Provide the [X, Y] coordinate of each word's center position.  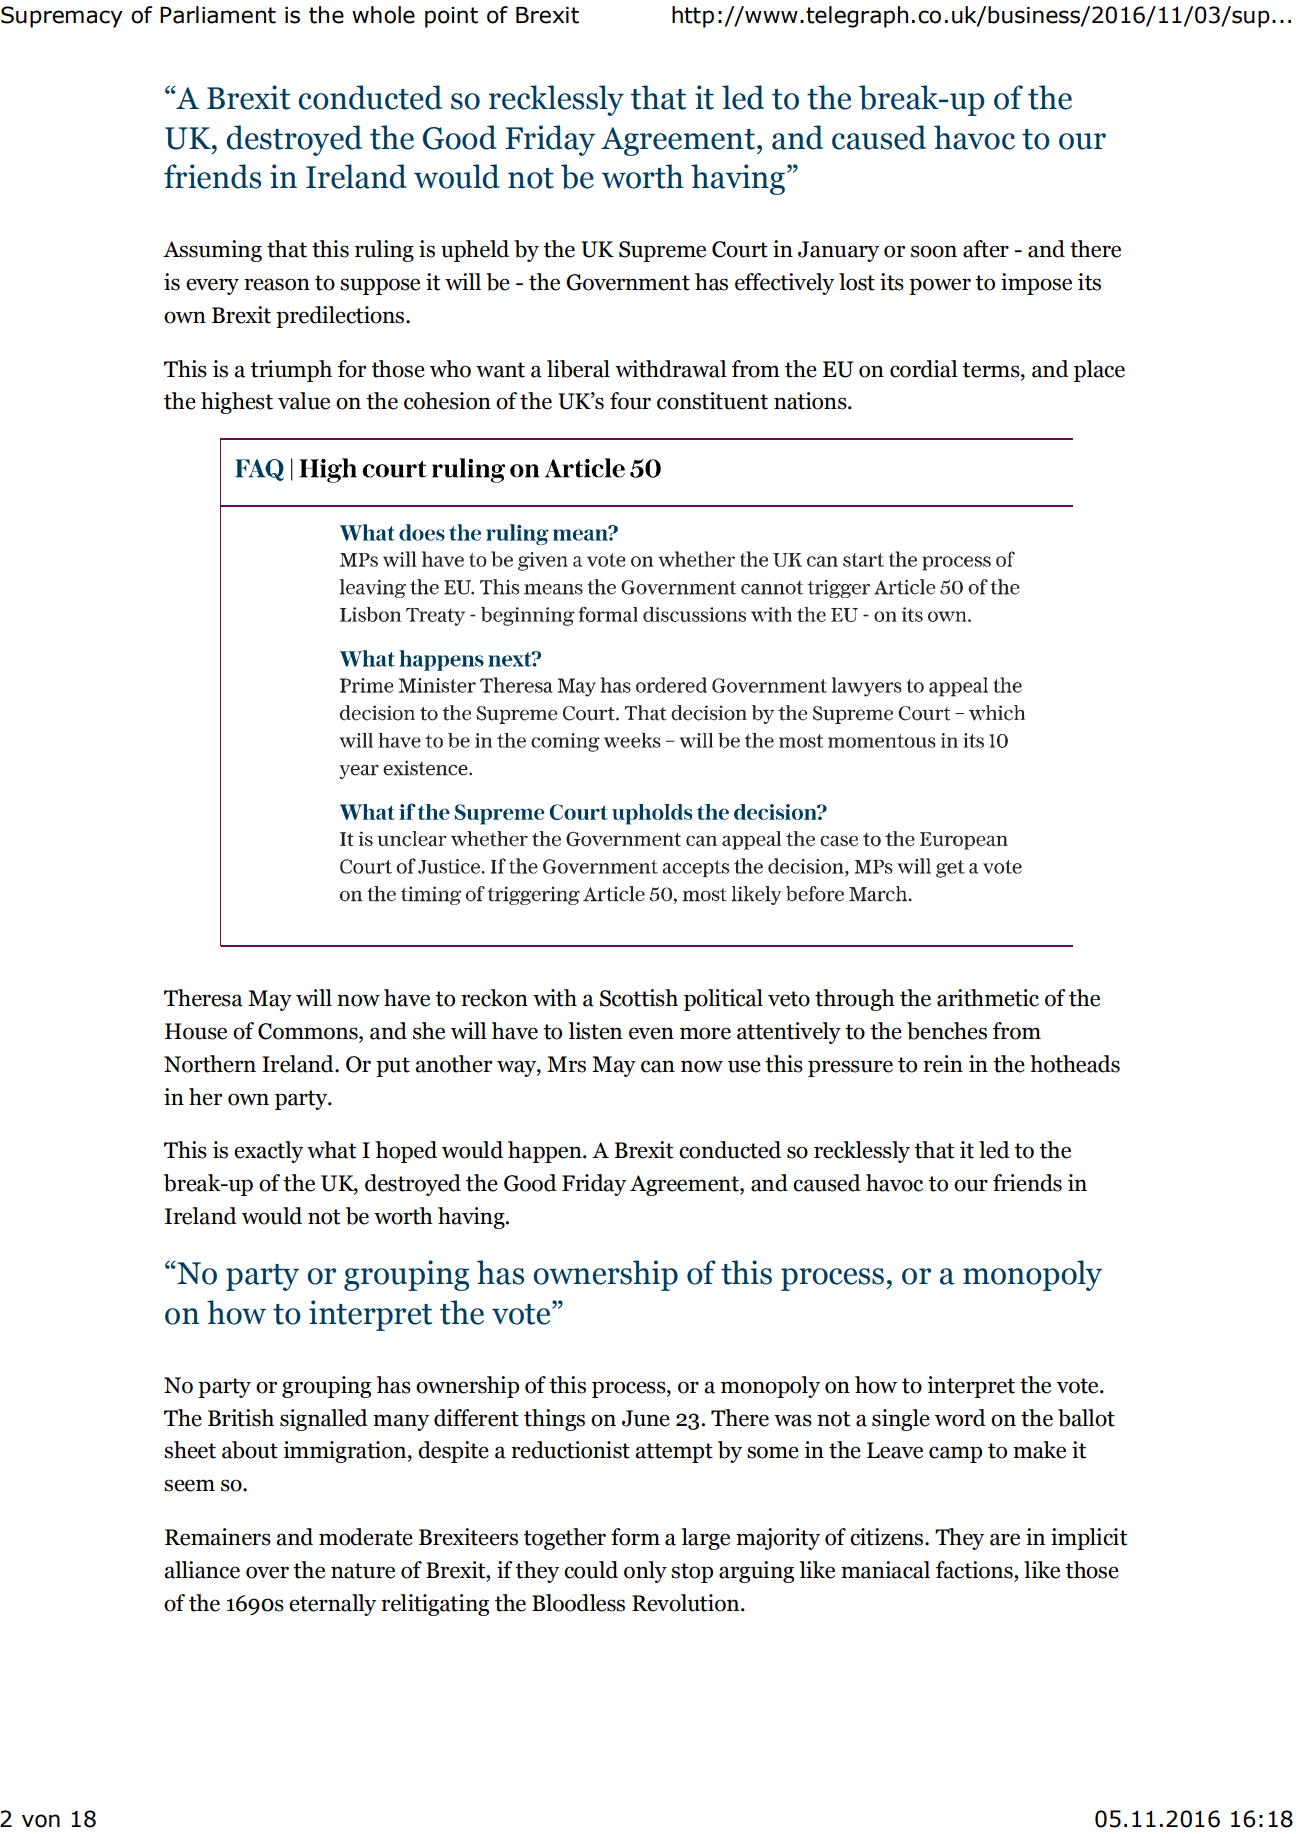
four [630, 401]
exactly [268, 1152]
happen [546, 1152]
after [986, 249]
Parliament [218, 15]
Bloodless [578, 1603]
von [41, 1821]
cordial [924, 369]
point [451, 17]
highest [237, 403]
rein [943, 1064]
